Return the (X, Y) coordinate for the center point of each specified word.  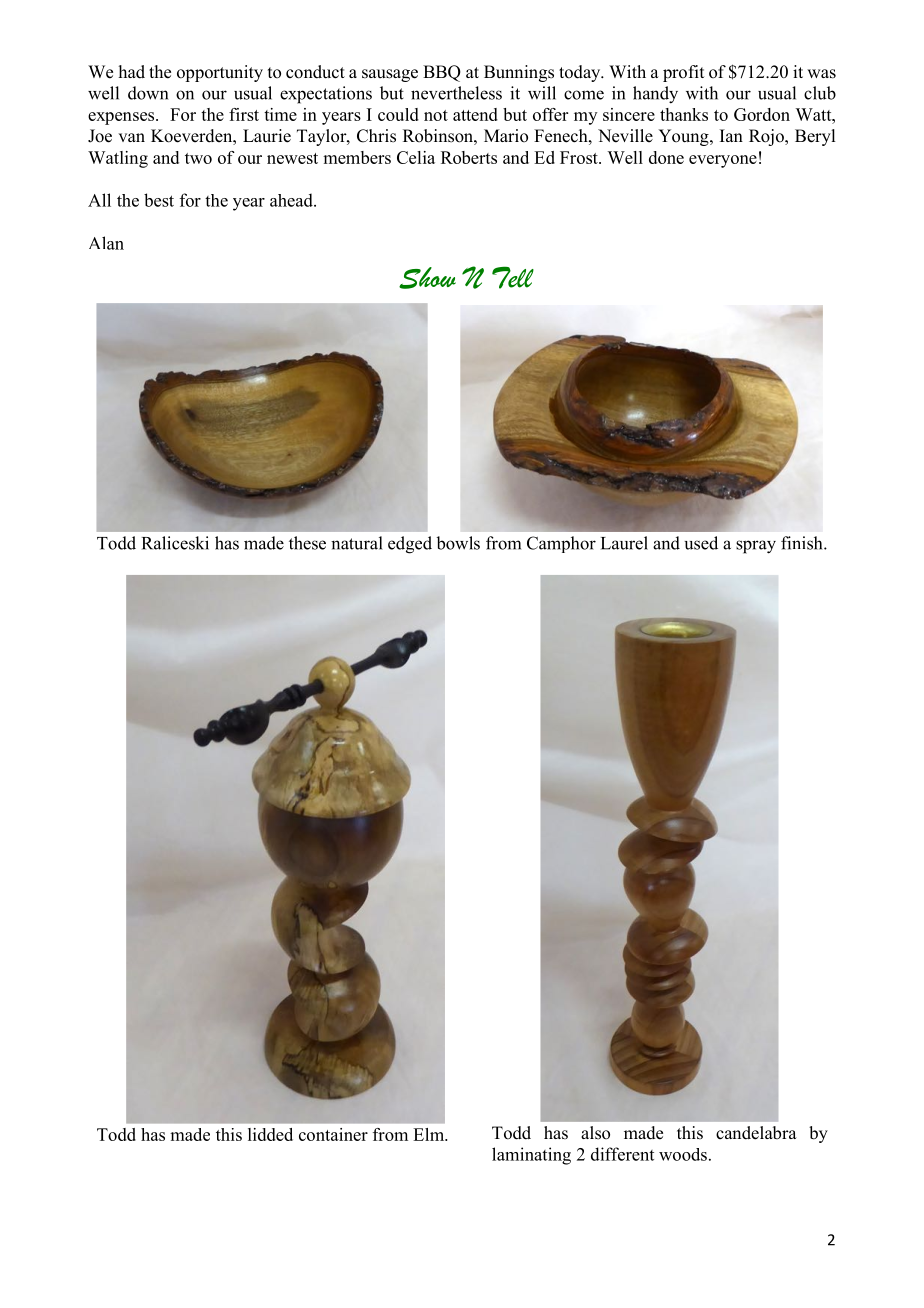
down (148, 93)
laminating (531, 1156)
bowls (458, 543)
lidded (270, 1134)
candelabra (756, 1133)
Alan (106, 243)
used (701, 543)
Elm (430, 1134)
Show (427, 278)
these (307, 543)
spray (756, 547)
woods (683, 1154)
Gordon (762, 114)
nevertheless (456, 93)
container (333, 1134)
